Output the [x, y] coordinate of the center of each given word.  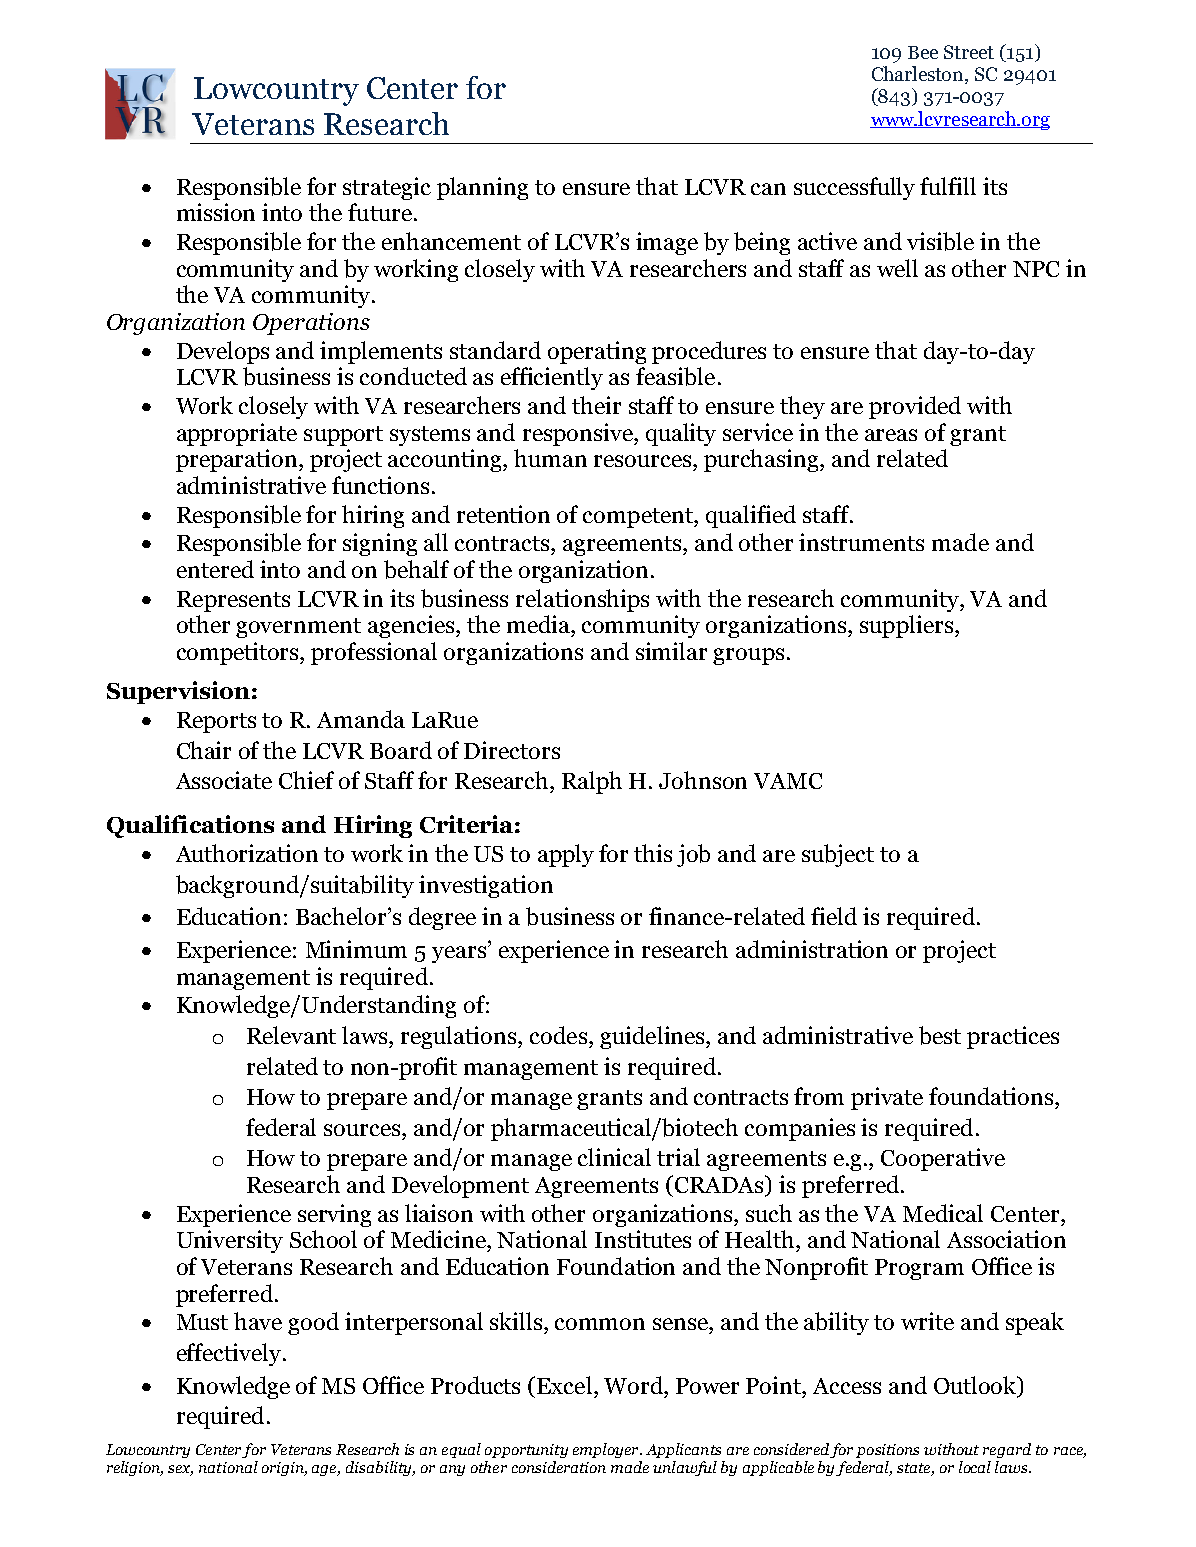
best [940, 1035]
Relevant [291, 1035]
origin [284, 1469]
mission [216, 212]
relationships [582, 600]
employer [607, 1450]
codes [558, 1035]
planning [482, 188]
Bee [923, 52]
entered [215, 569]
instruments [861, 542]
